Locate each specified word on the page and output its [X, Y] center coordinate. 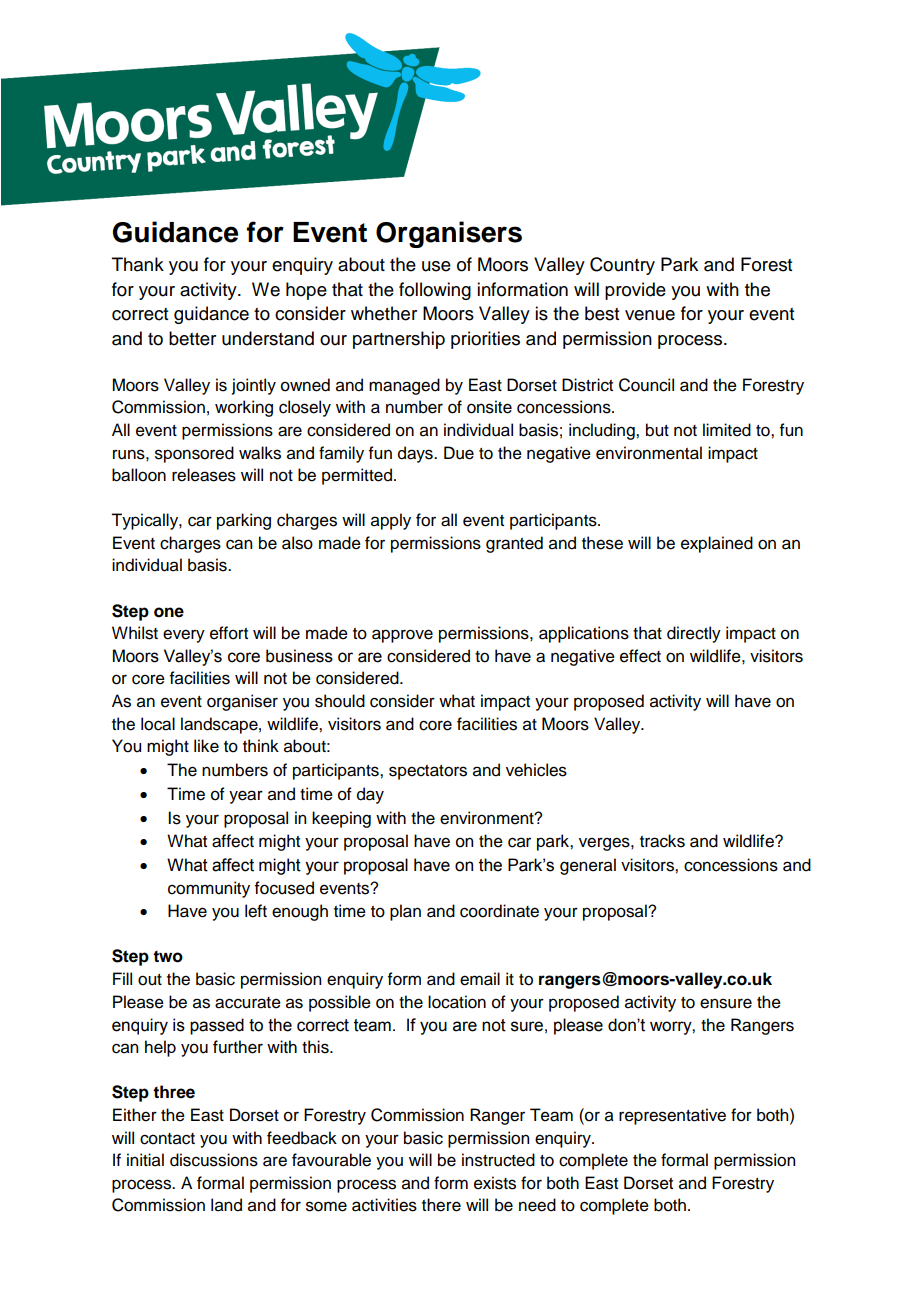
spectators [428, 772]
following [435, 291]
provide [635, 291]
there [441, 1205]
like [206, 746]
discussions [214, 1160]
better [192, 338]
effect [640, 656]
